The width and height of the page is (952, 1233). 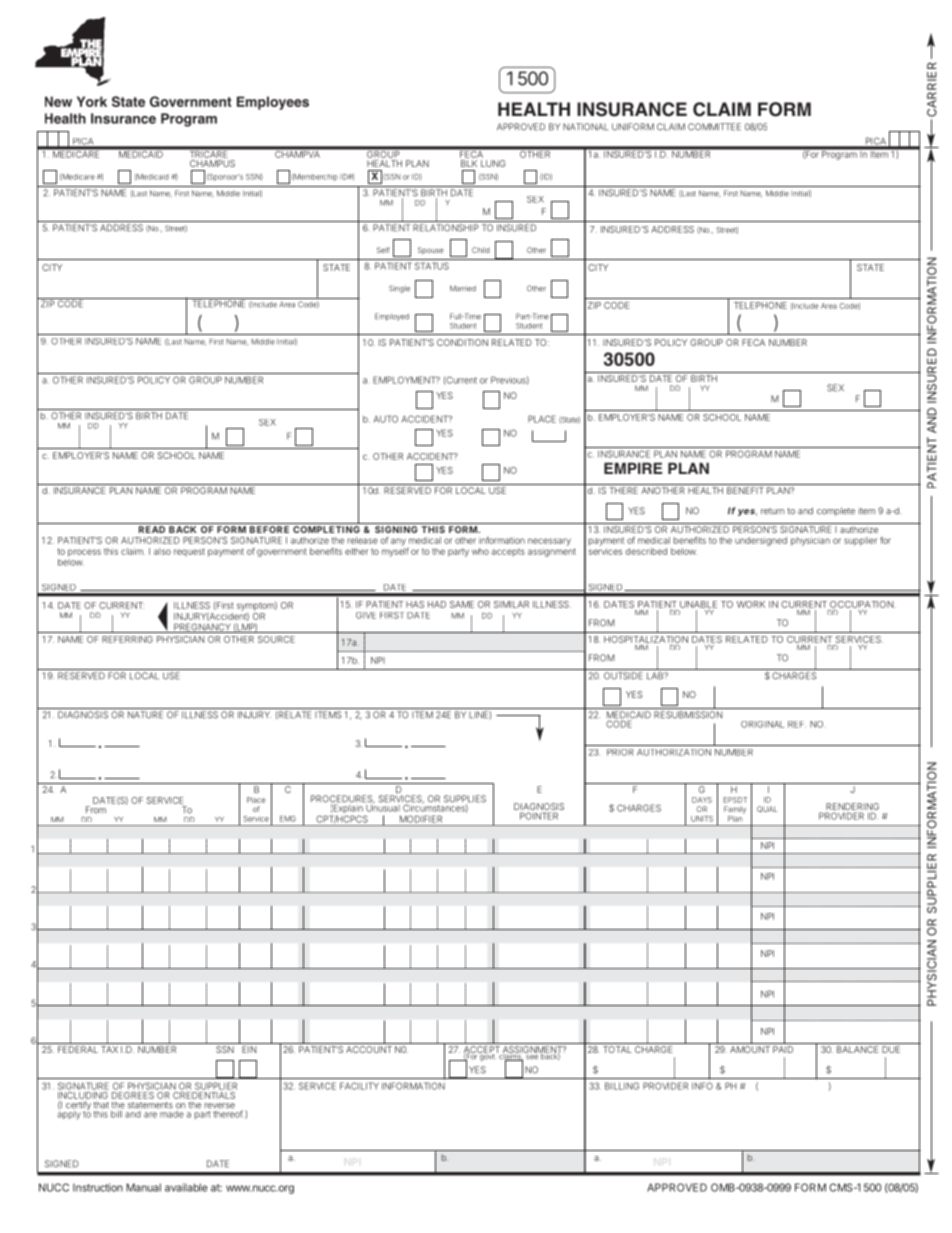 I want to click on SUPPLIES, so click(x=465, y=800).
